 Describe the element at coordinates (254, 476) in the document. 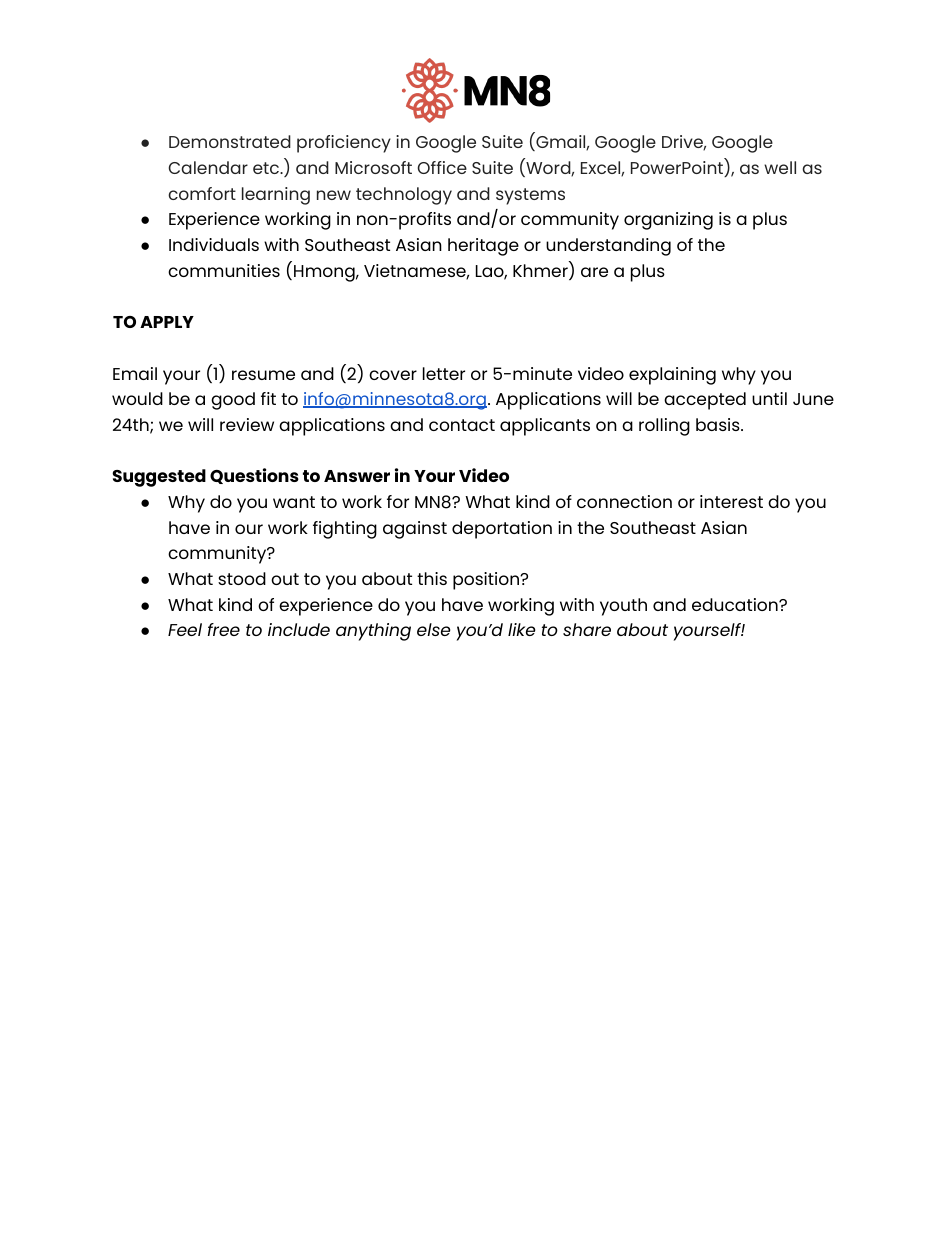

I see `Questions` at that location.
